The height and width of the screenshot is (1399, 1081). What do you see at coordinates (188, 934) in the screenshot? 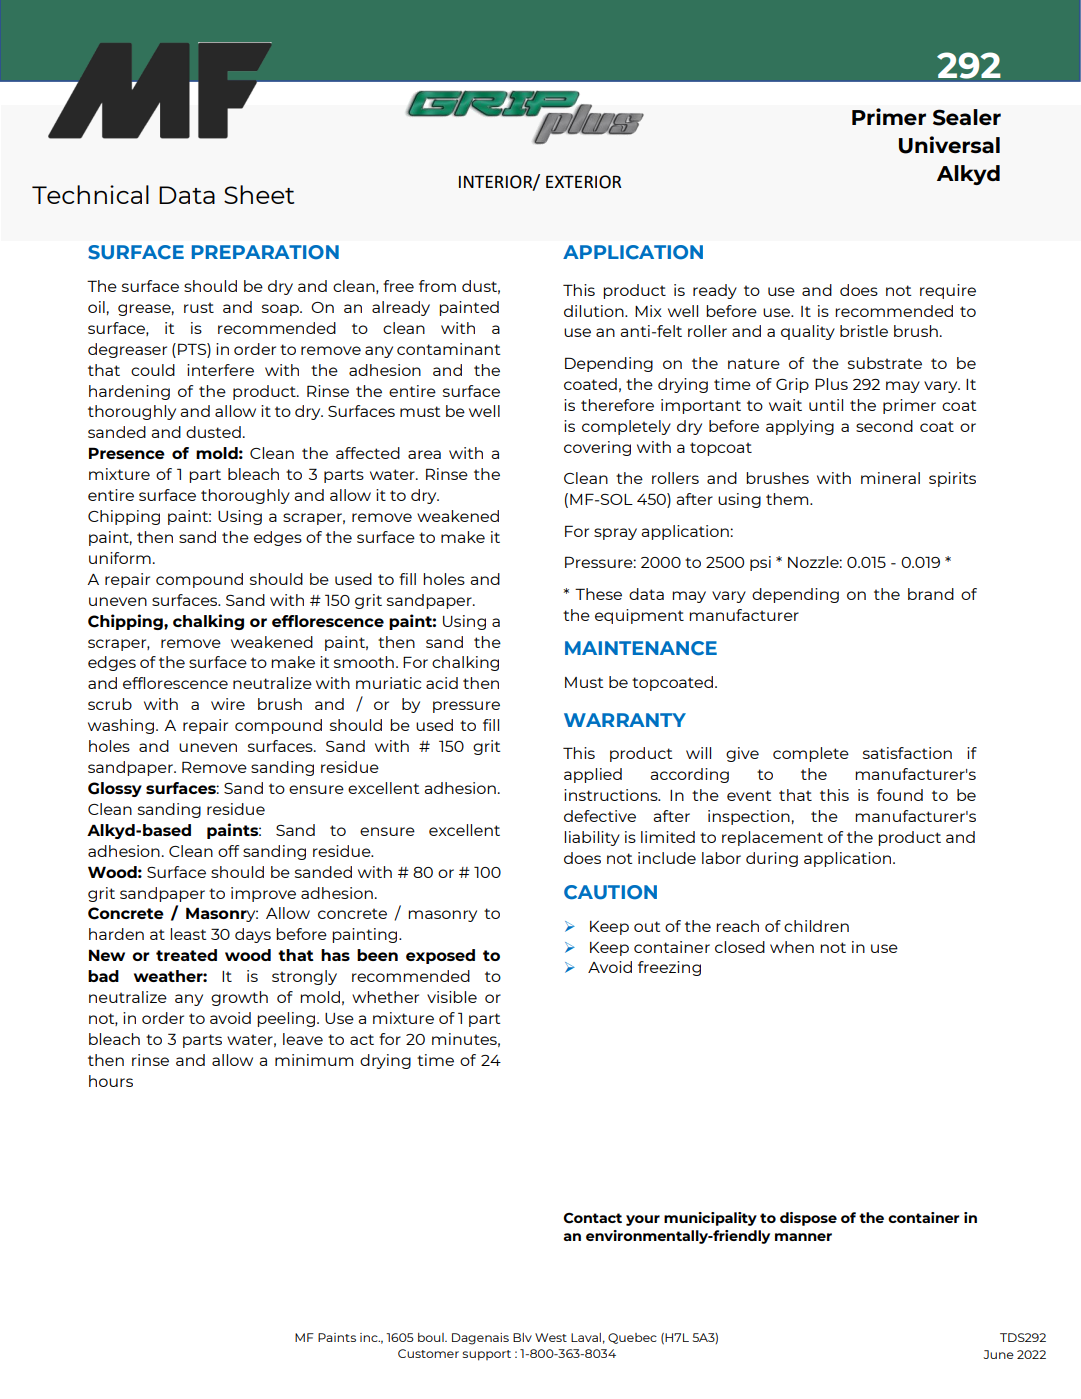
I see `least` at bounding box center [188, 934].
